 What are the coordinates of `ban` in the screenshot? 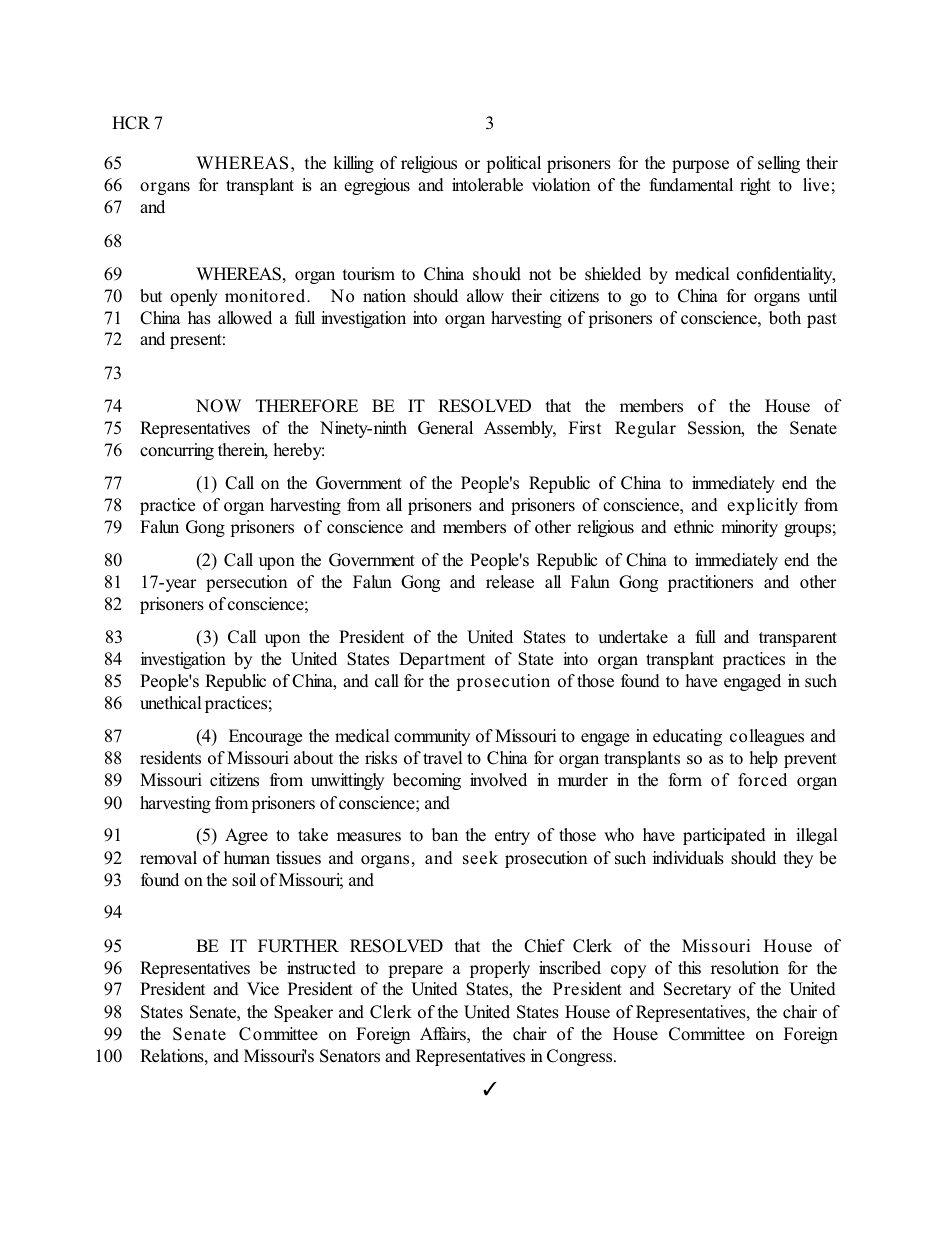 It's located at (445, 834).
